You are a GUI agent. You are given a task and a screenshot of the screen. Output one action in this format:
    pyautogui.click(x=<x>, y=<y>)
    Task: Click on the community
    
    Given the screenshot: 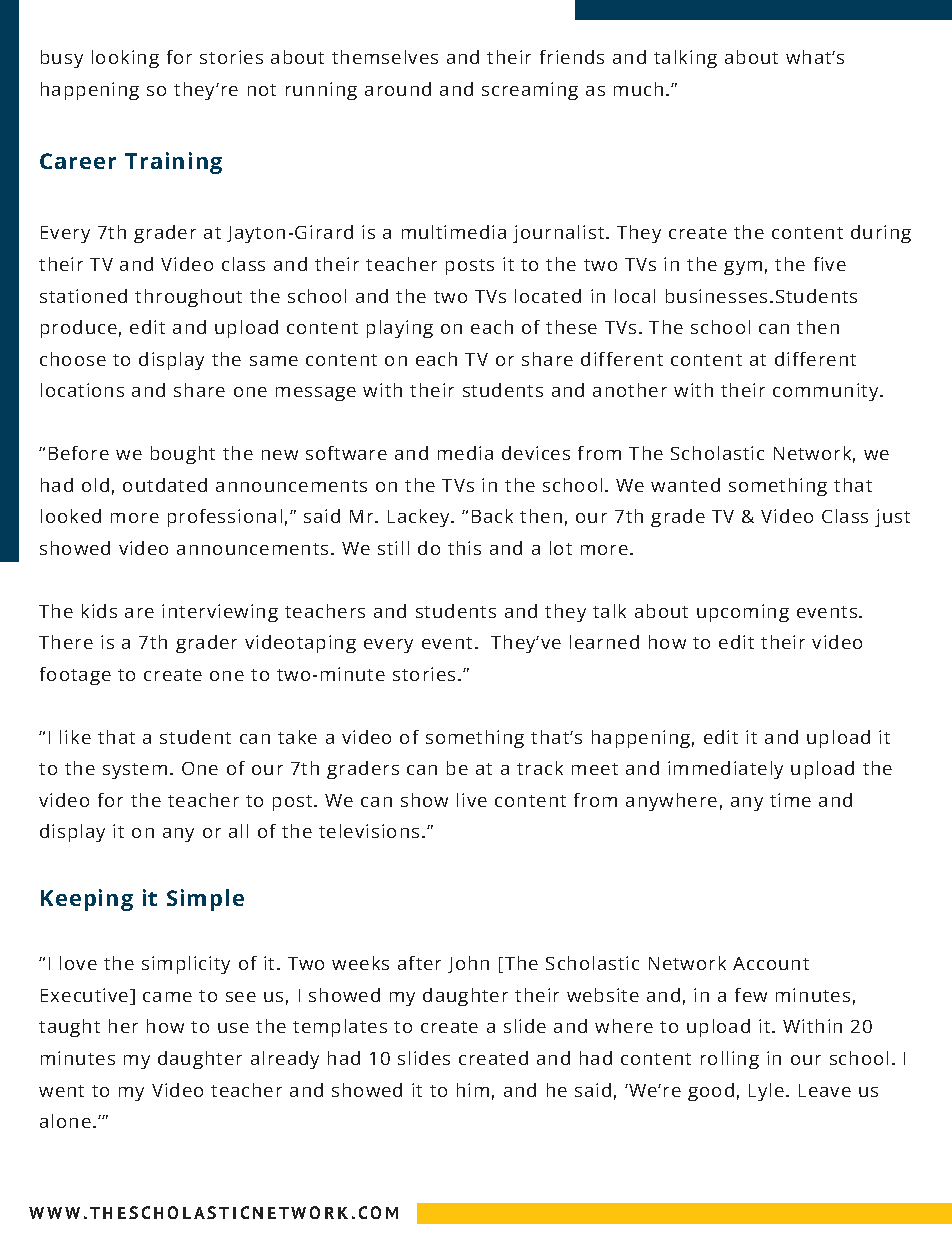 What is the action you would take?
    pyautogui.click(x=827, y=392)
